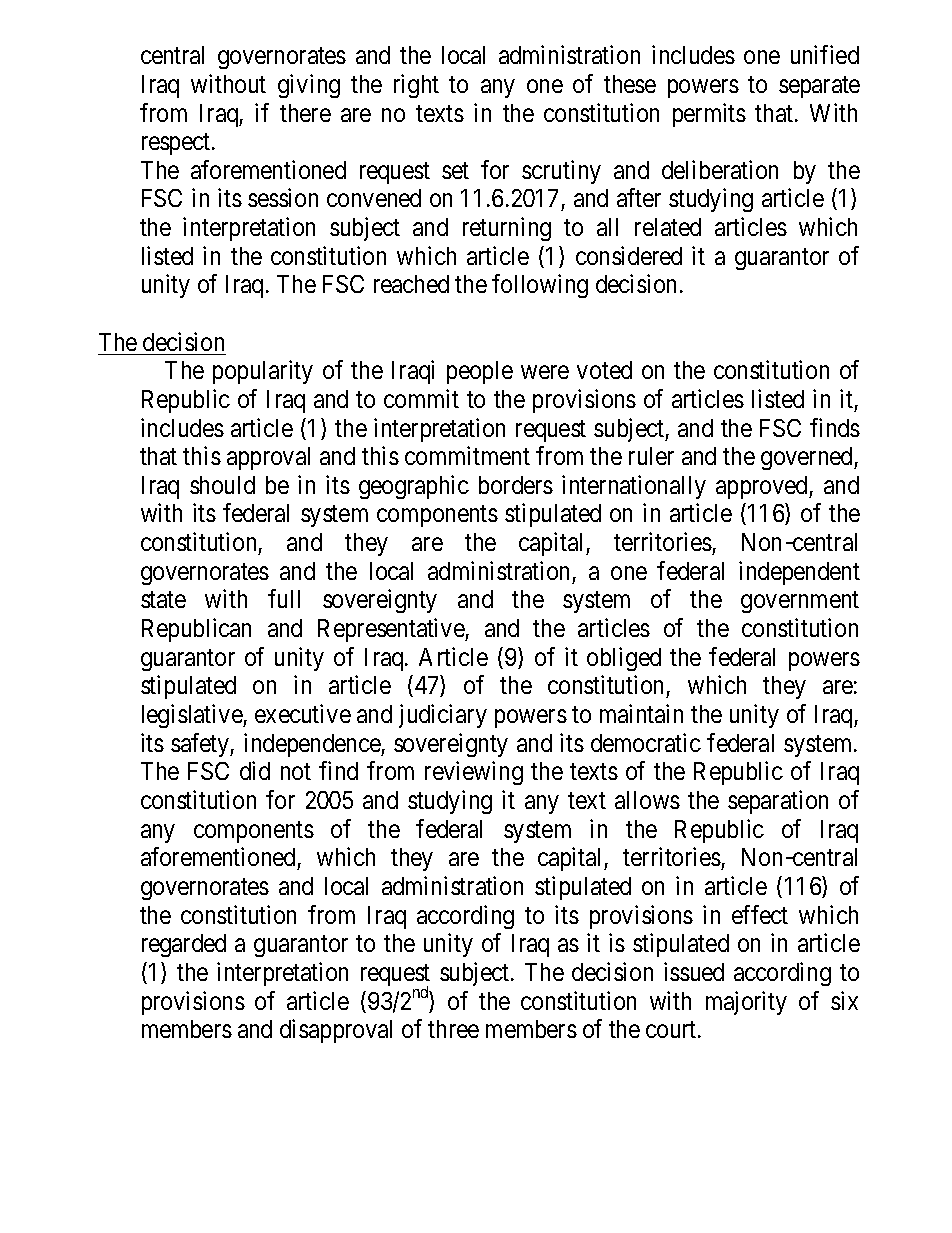 The height and width of the screenshot is (1233, 952). I want to click on giving, so click(309, 86).
